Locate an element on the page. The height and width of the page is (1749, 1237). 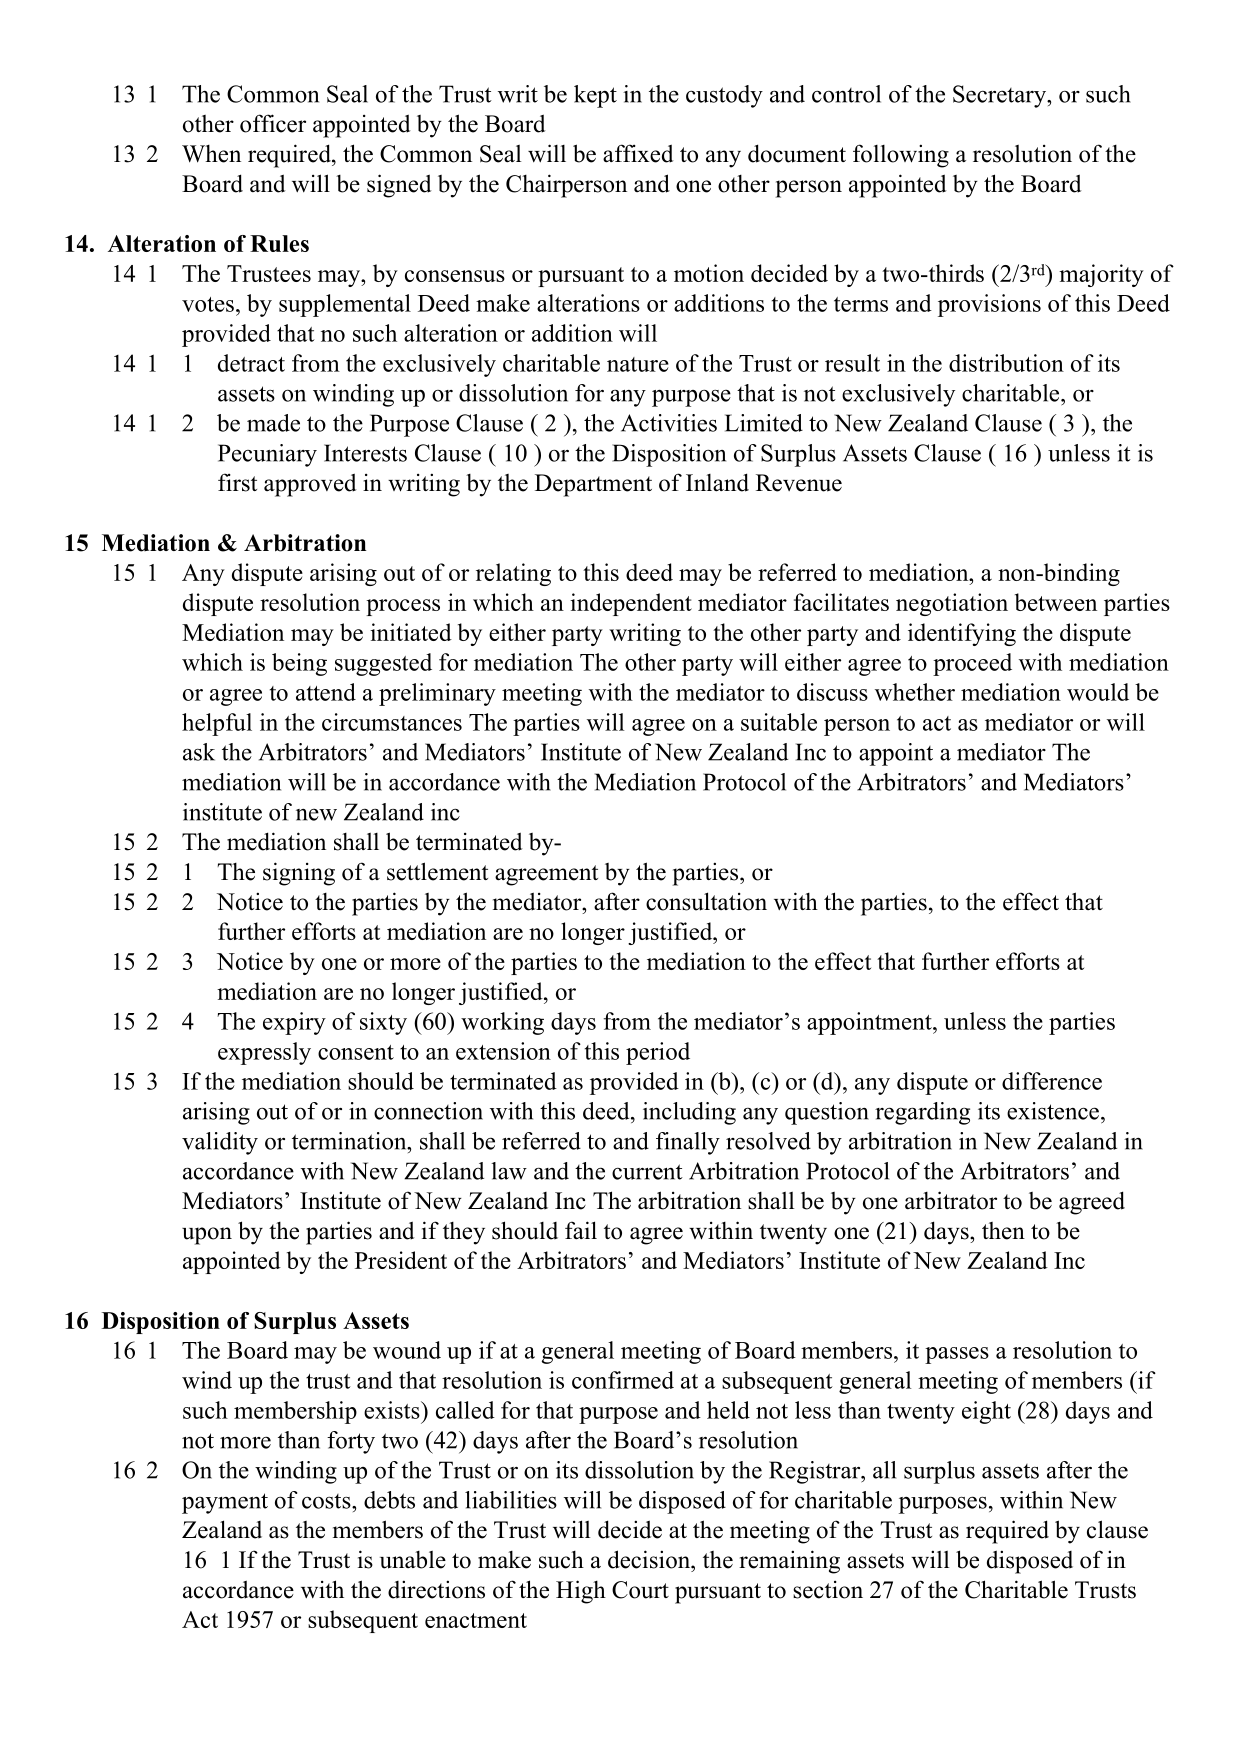
whether is located at coordinates (915, 692).
